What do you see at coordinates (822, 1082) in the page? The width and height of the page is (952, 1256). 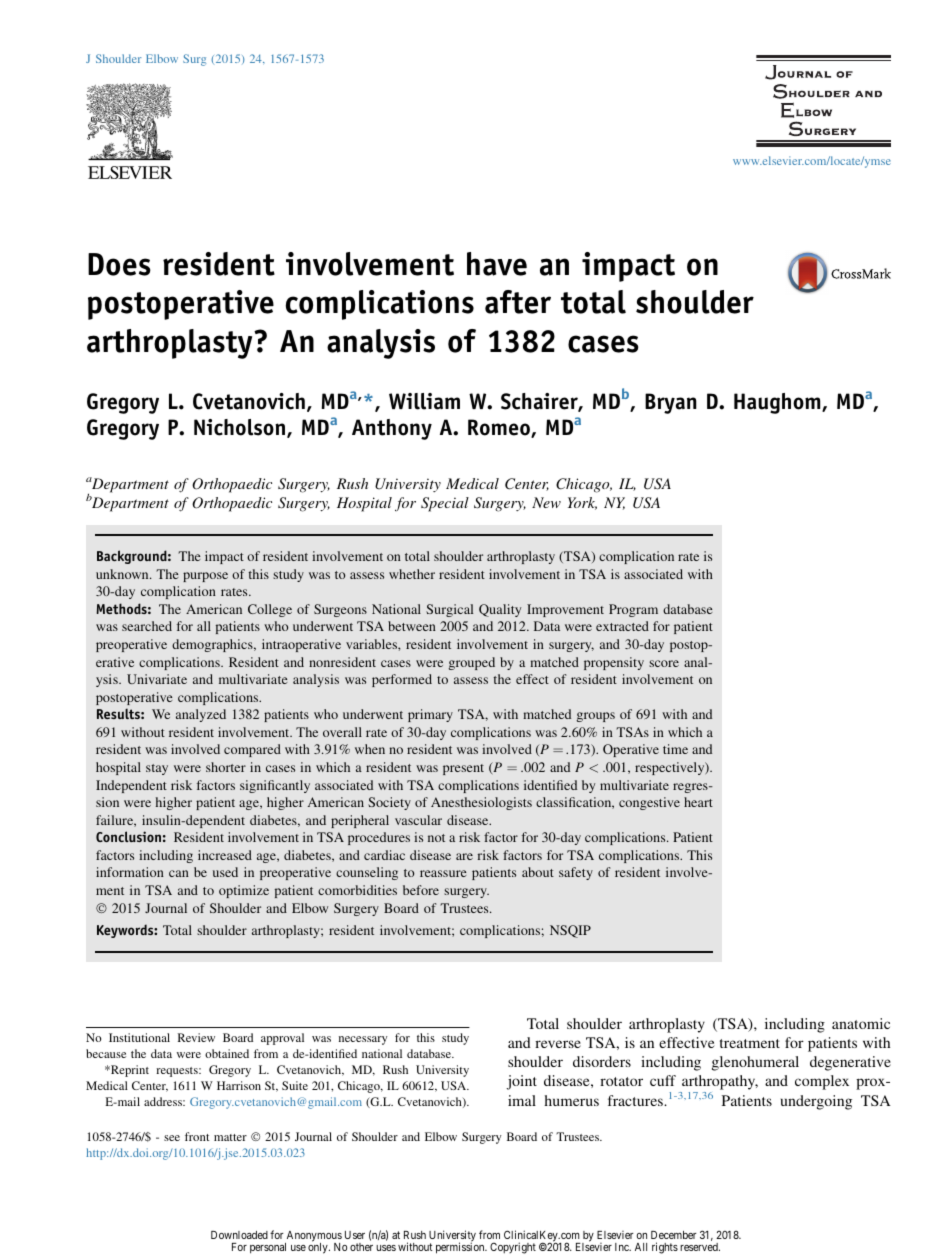 I see `complex` at bounding box center [822, 1082].
